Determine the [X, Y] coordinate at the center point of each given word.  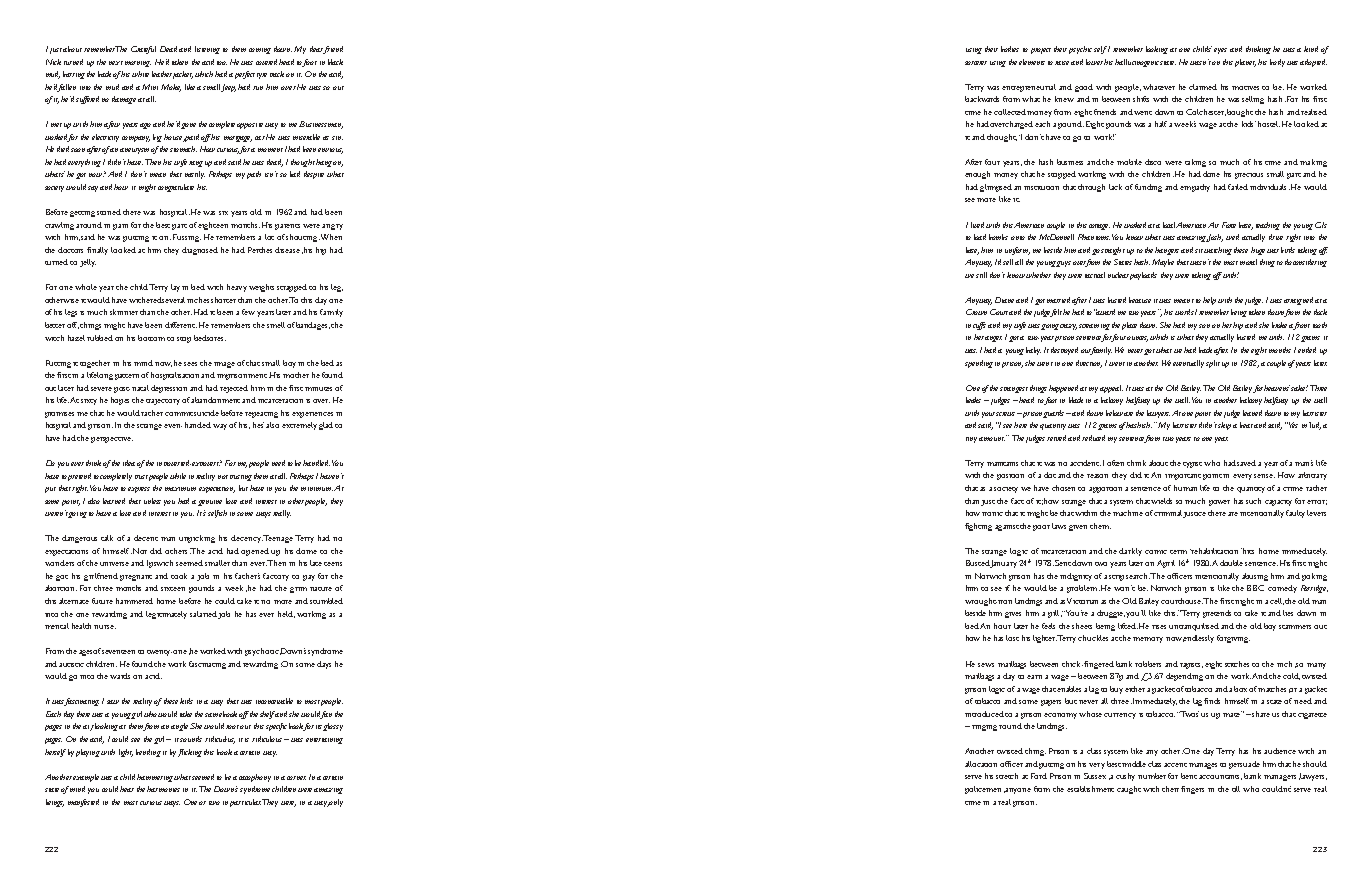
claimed [1203, 87]
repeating [261, 415]
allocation [981, 764]
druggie [1111, 614]
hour [1002, 626]
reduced [1093, 438]
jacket [183, 75]
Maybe [1163, 263]
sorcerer [976, 63]
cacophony [255, 778]
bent [1189, 776]
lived [977, 225]
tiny [971, 440]
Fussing [187, 238]
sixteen [173, 589]
